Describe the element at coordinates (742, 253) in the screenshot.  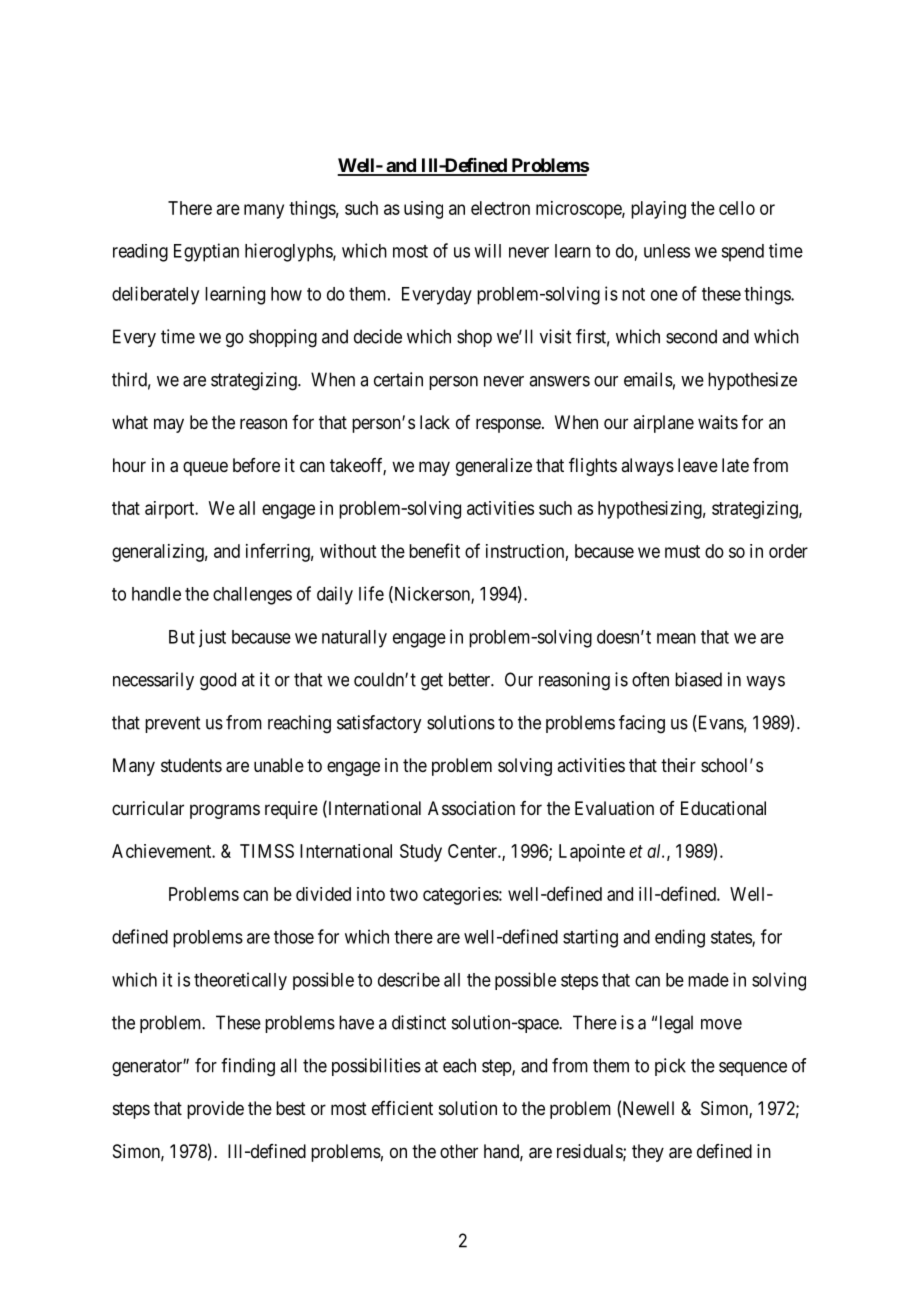
I see `spend` at that location.
